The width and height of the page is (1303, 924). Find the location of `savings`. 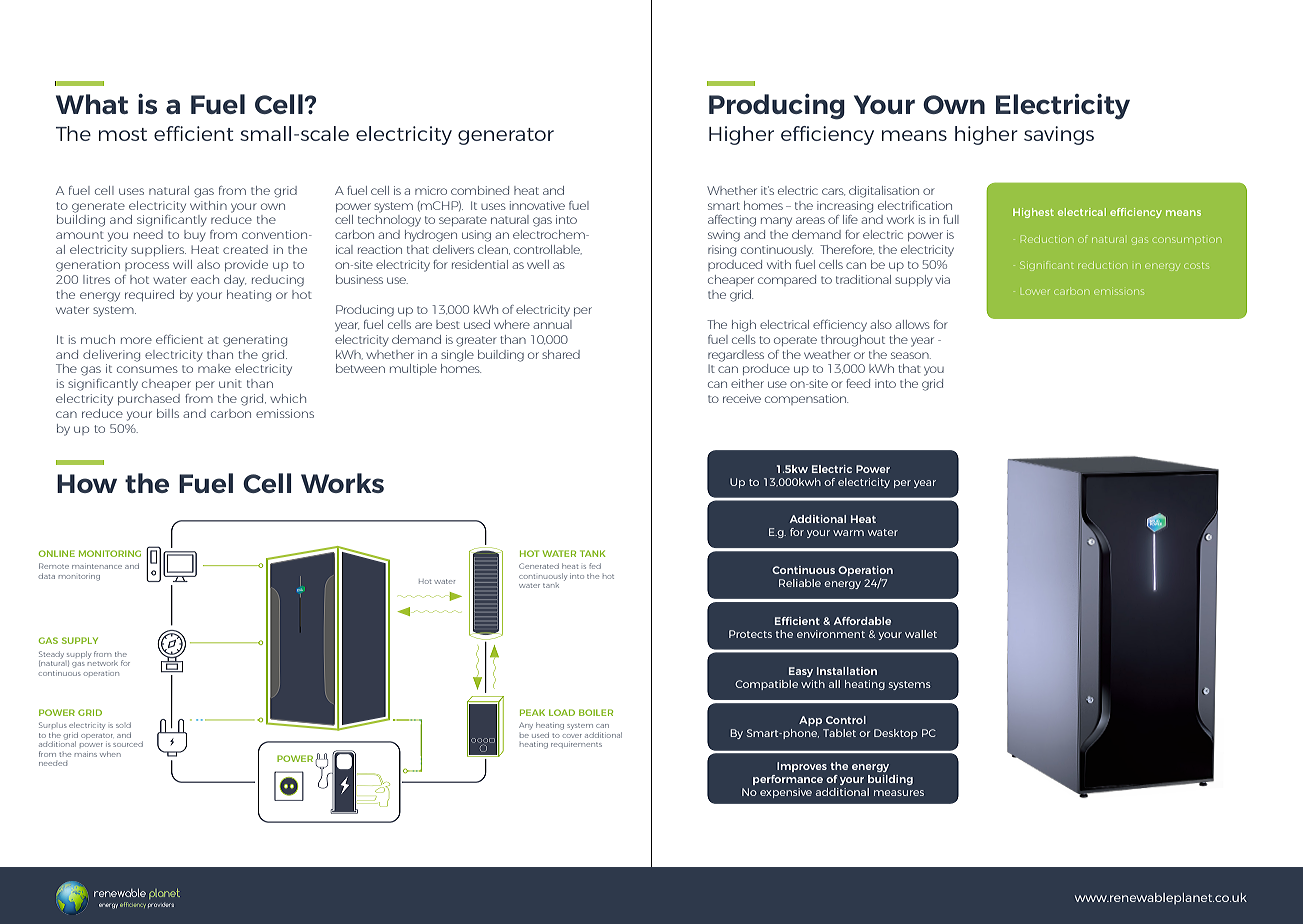

savings is located at coordinates (1059, 135).
